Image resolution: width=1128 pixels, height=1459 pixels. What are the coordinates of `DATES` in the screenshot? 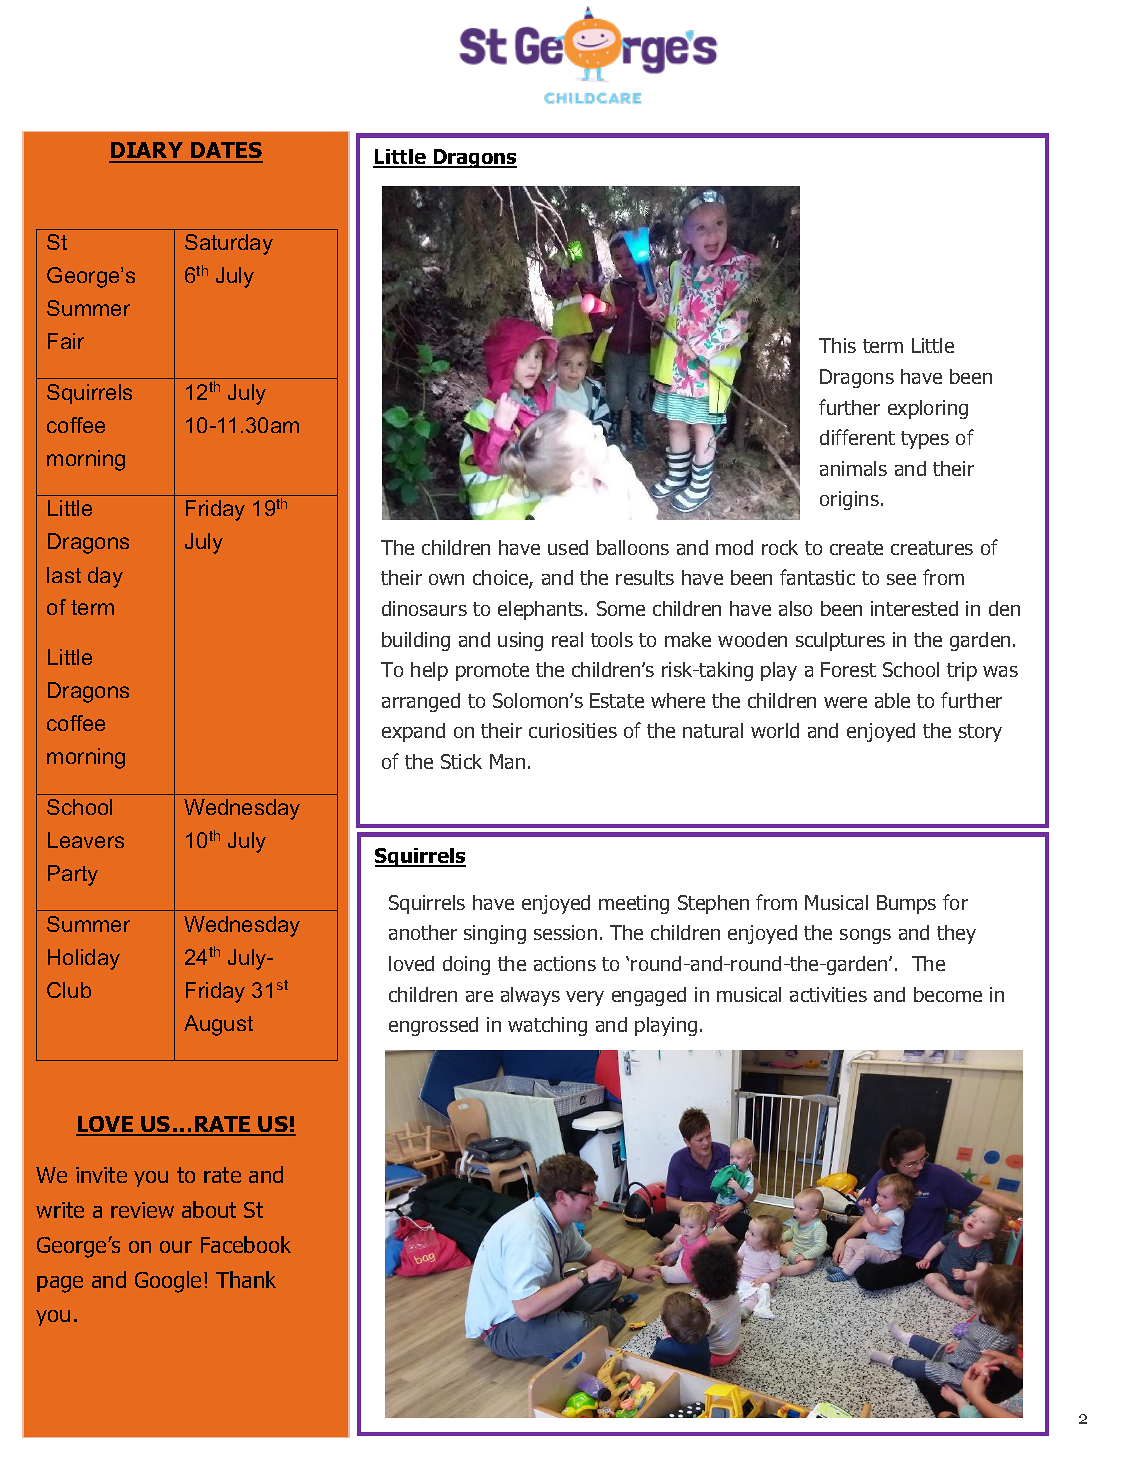 It's located at (226, 152).
